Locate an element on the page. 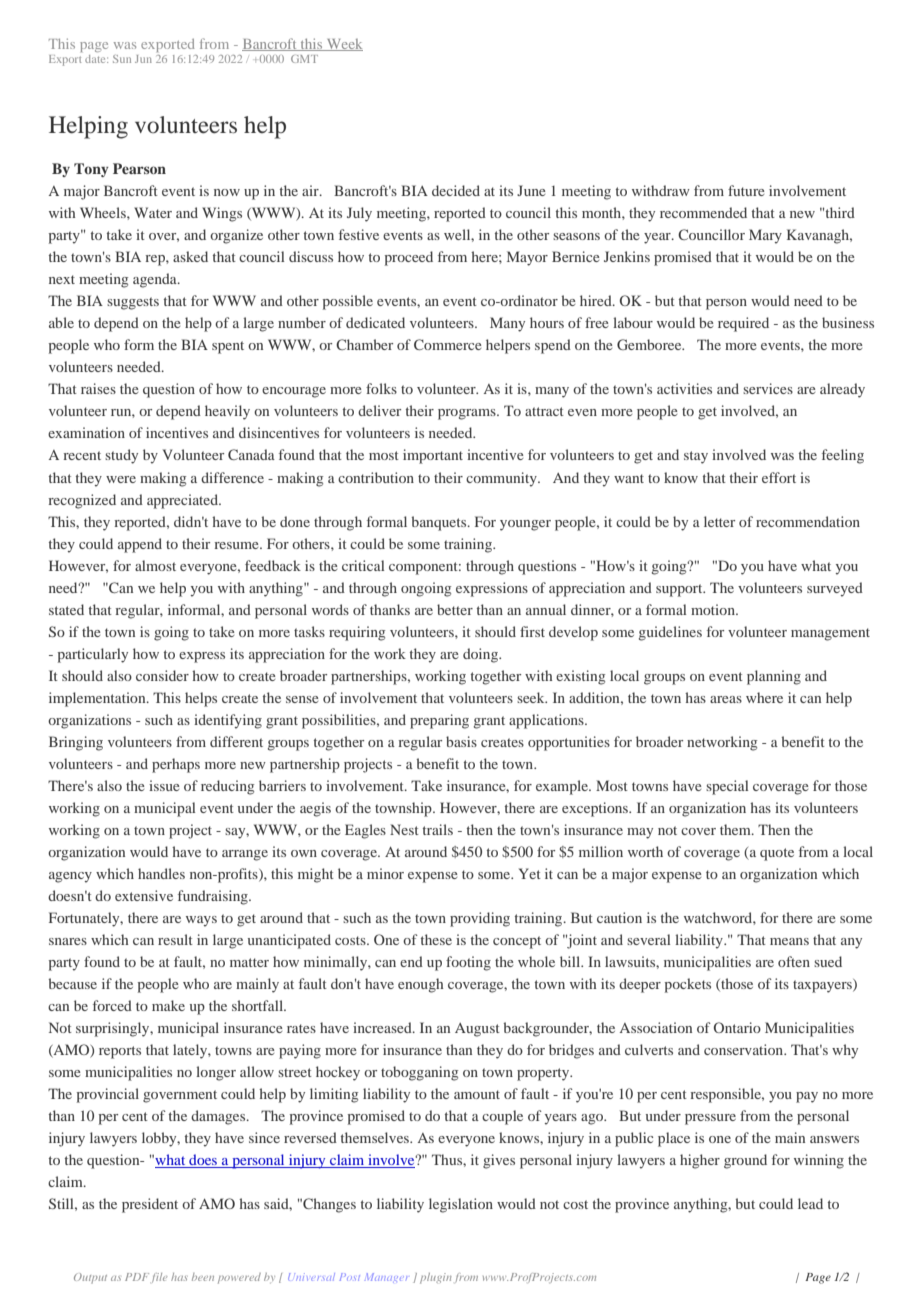 The width and height of the image is (924, 1308). future is located at coordinates (746, 190).
